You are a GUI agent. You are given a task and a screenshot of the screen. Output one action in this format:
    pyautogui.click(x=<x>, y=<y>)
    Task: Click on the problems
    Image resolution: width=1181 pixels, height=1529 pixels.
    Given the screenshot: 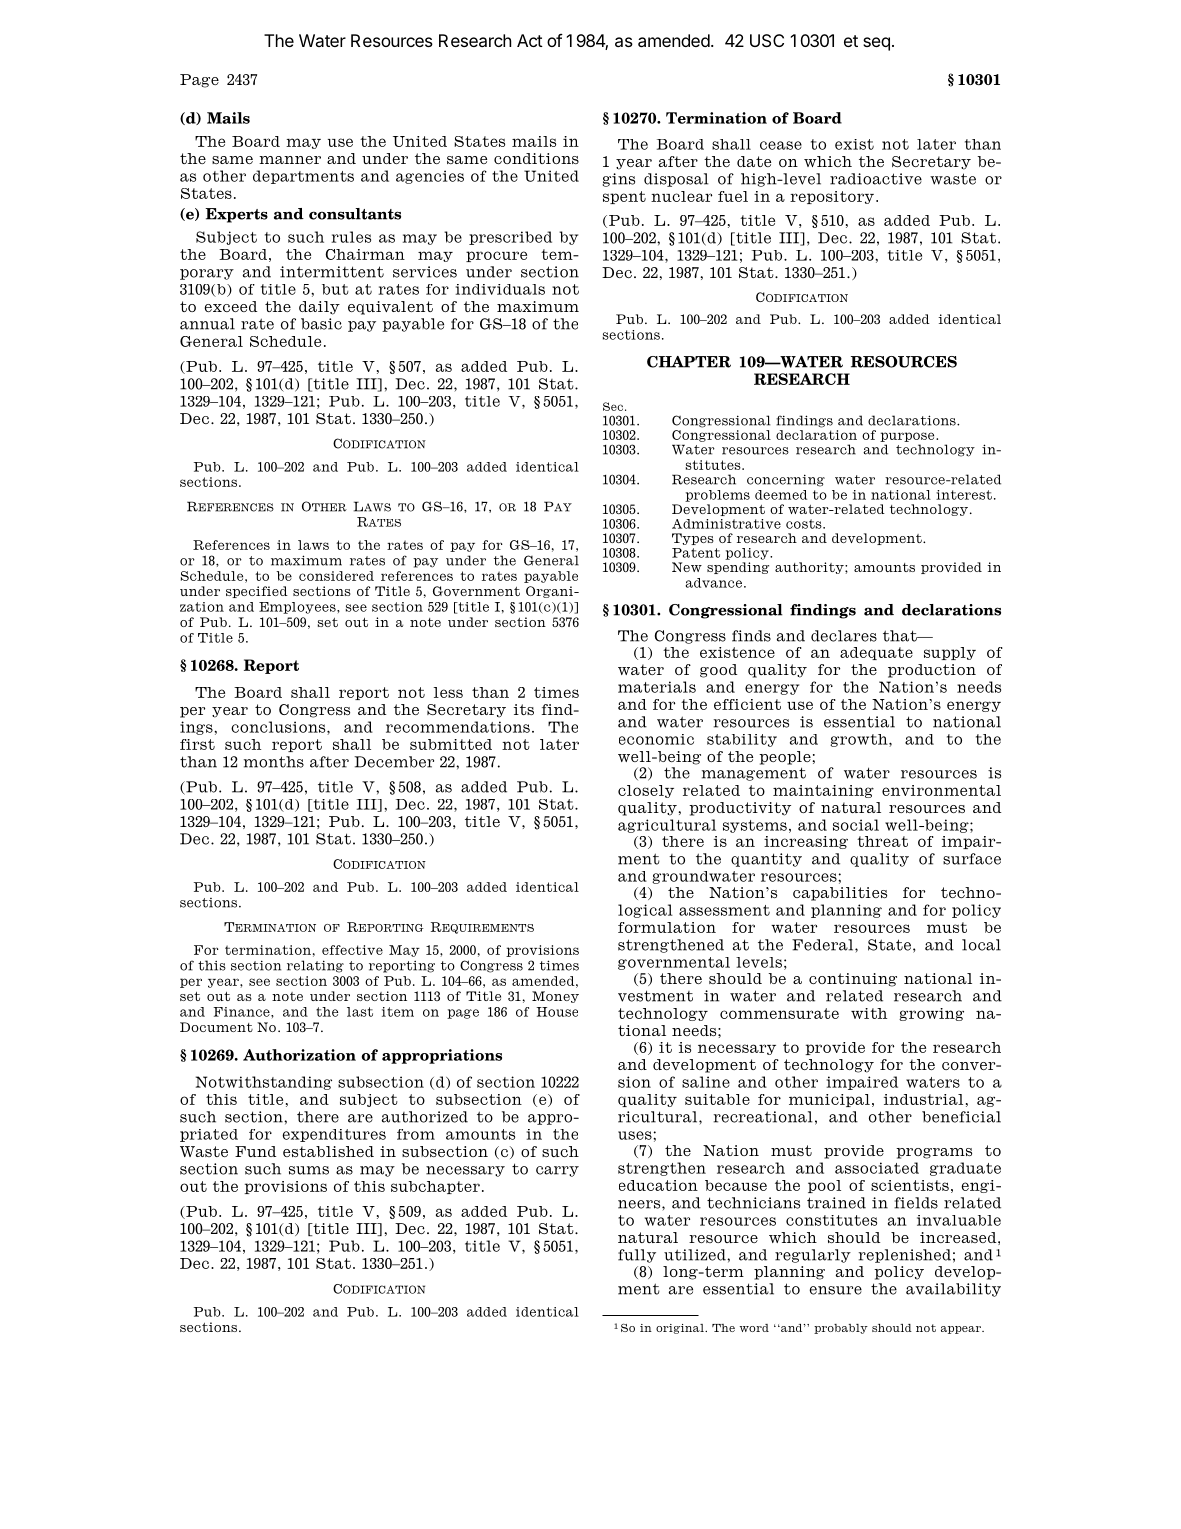 What is the action you would take?
    pyautogui.click(x=717, y=496)
